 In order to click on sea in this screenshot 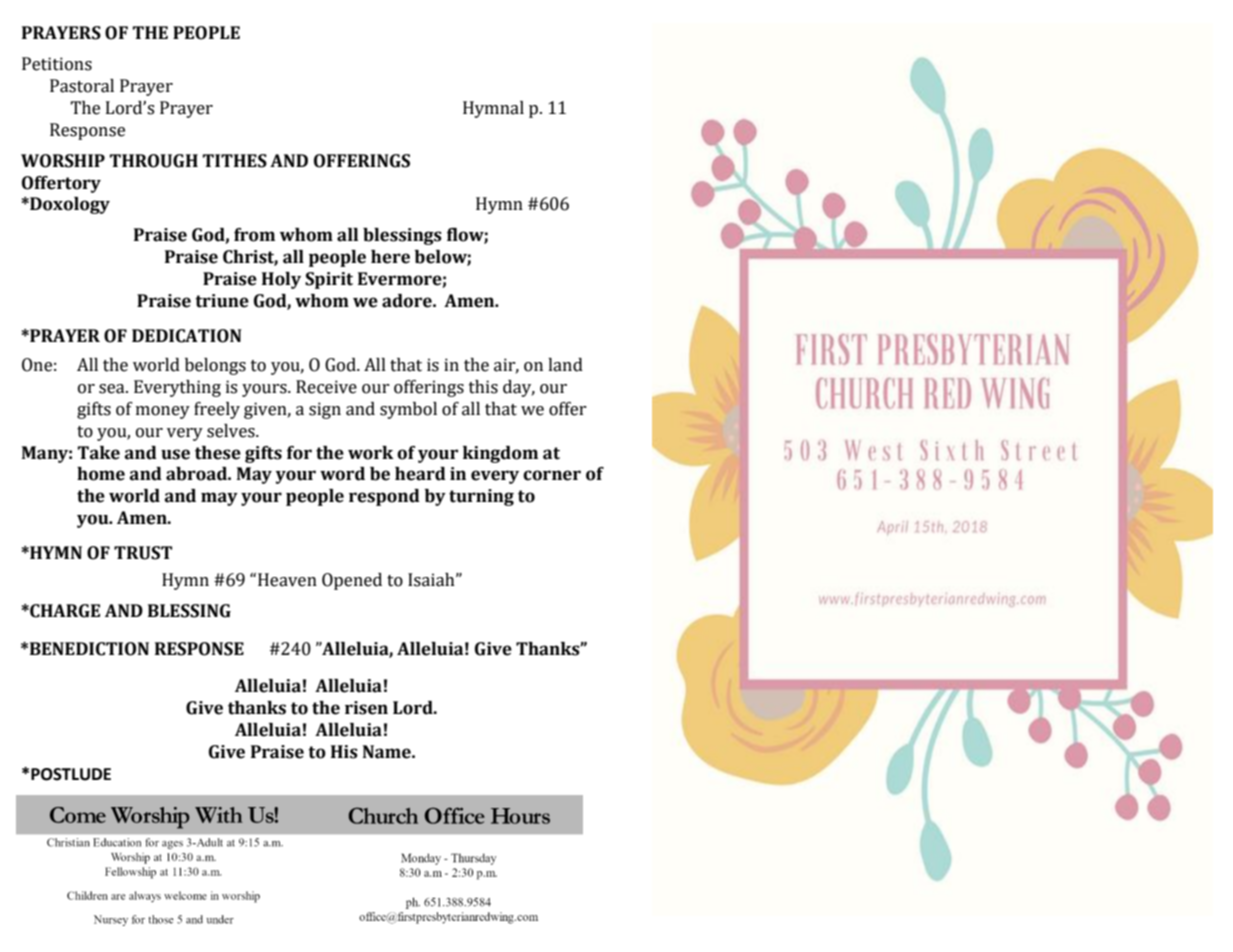, I will do `click(113, 389)`.
